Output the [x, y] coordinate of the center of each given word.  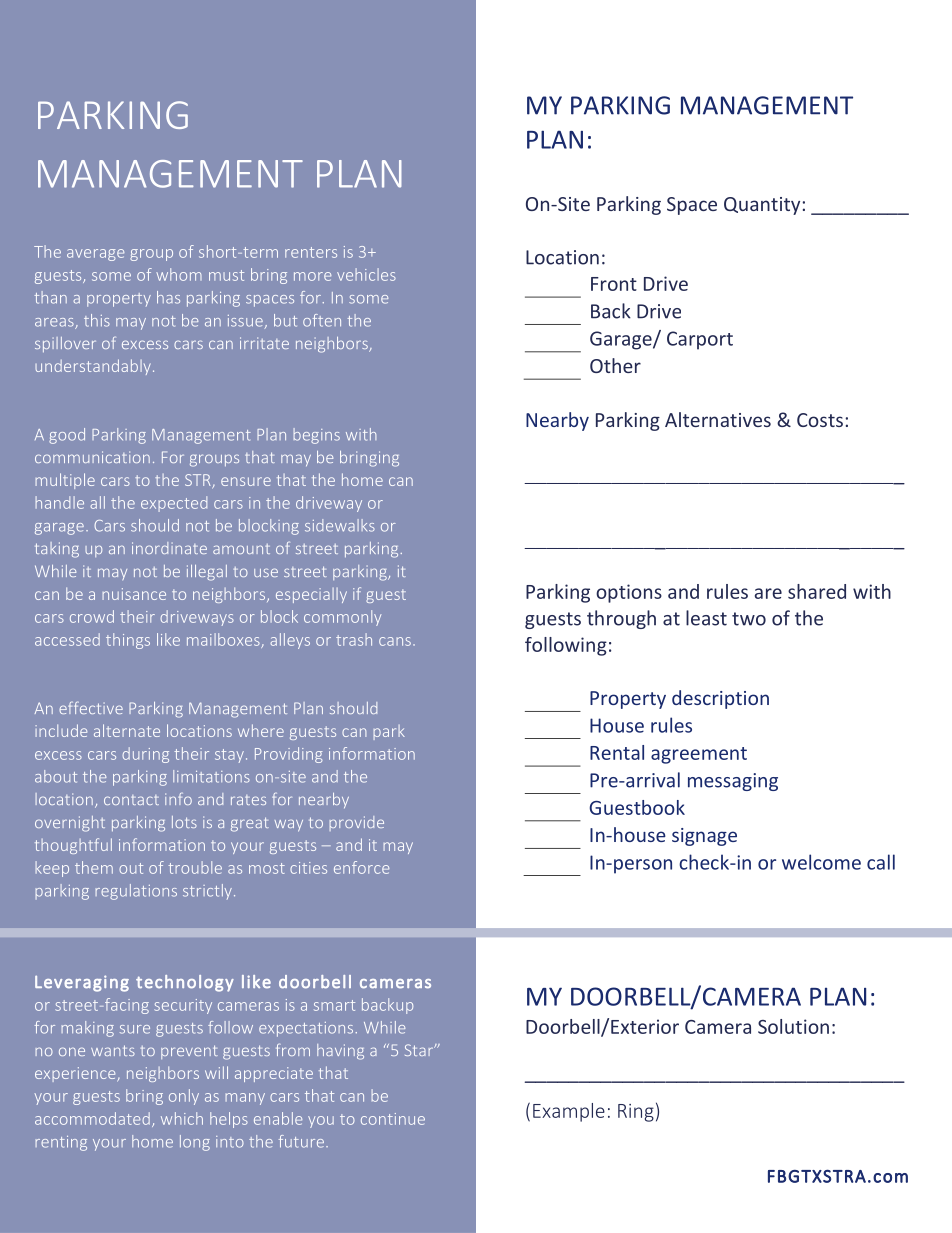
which [182, 1118]
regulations [136, 892]
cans [395, 641]
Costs [820, 420]
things [128, 641]
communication [92, 457]
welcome [821, 862]
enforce [361, 867]
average [95, 255]
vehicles [366, 274]
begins [316, 436]
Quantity [762, 206]
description [720, 699]
